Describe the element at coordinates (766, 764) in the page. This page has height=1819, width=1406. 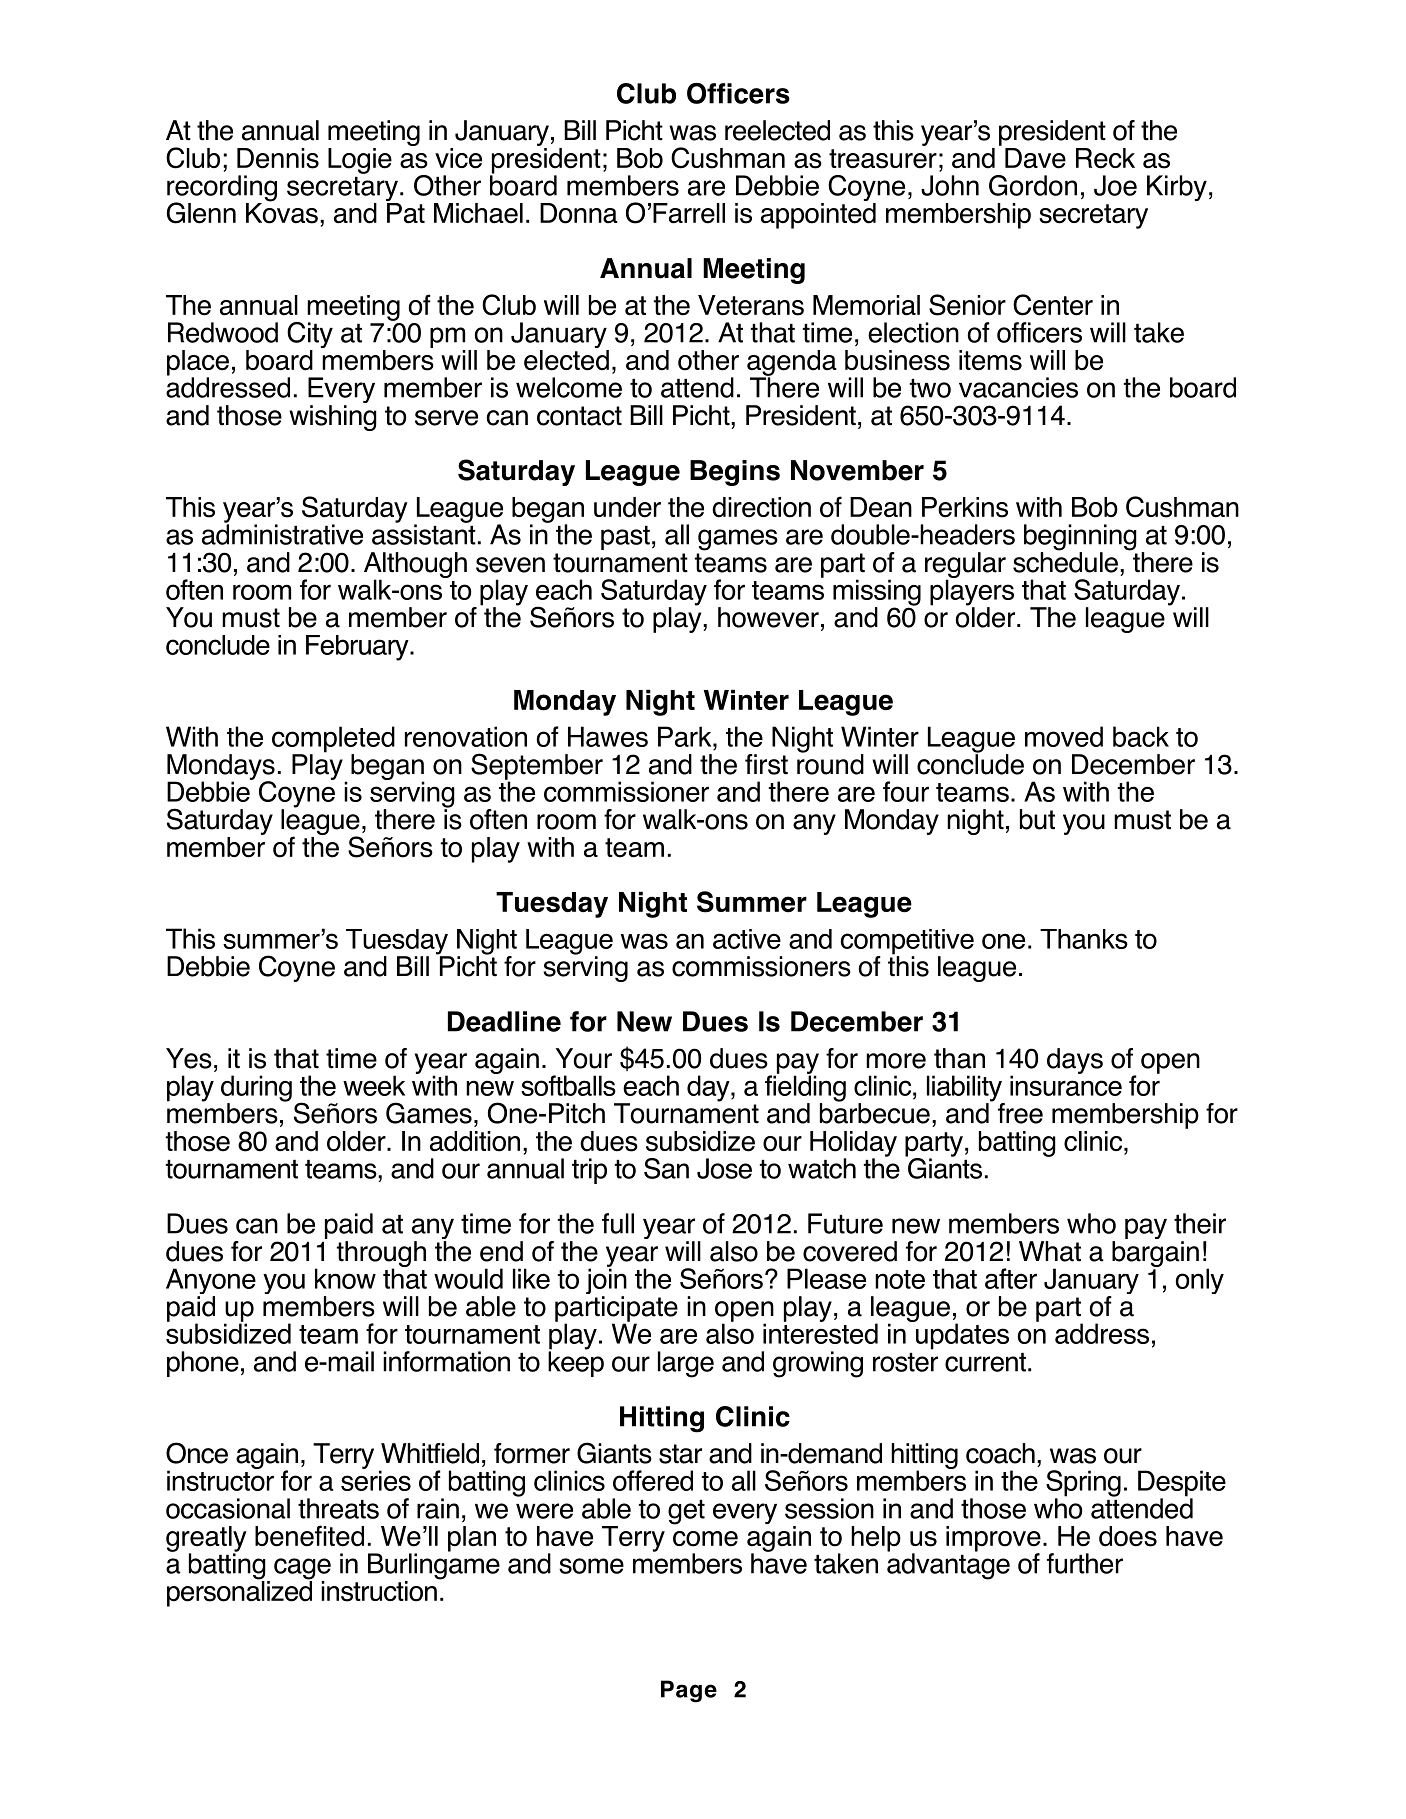
I see `first` at that location.
